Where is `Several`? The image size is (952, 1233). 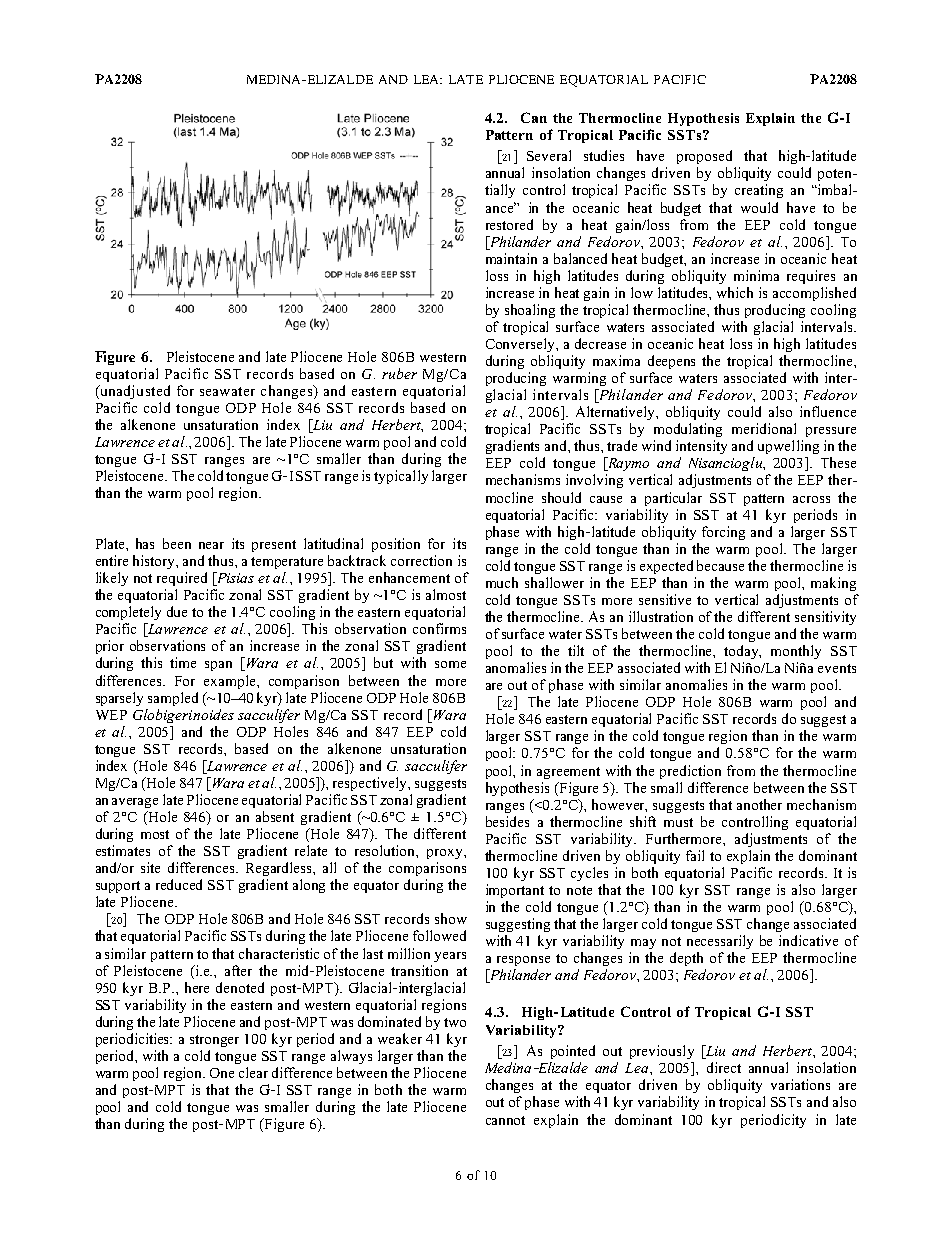 Several is located at coordinates (549, 155).
